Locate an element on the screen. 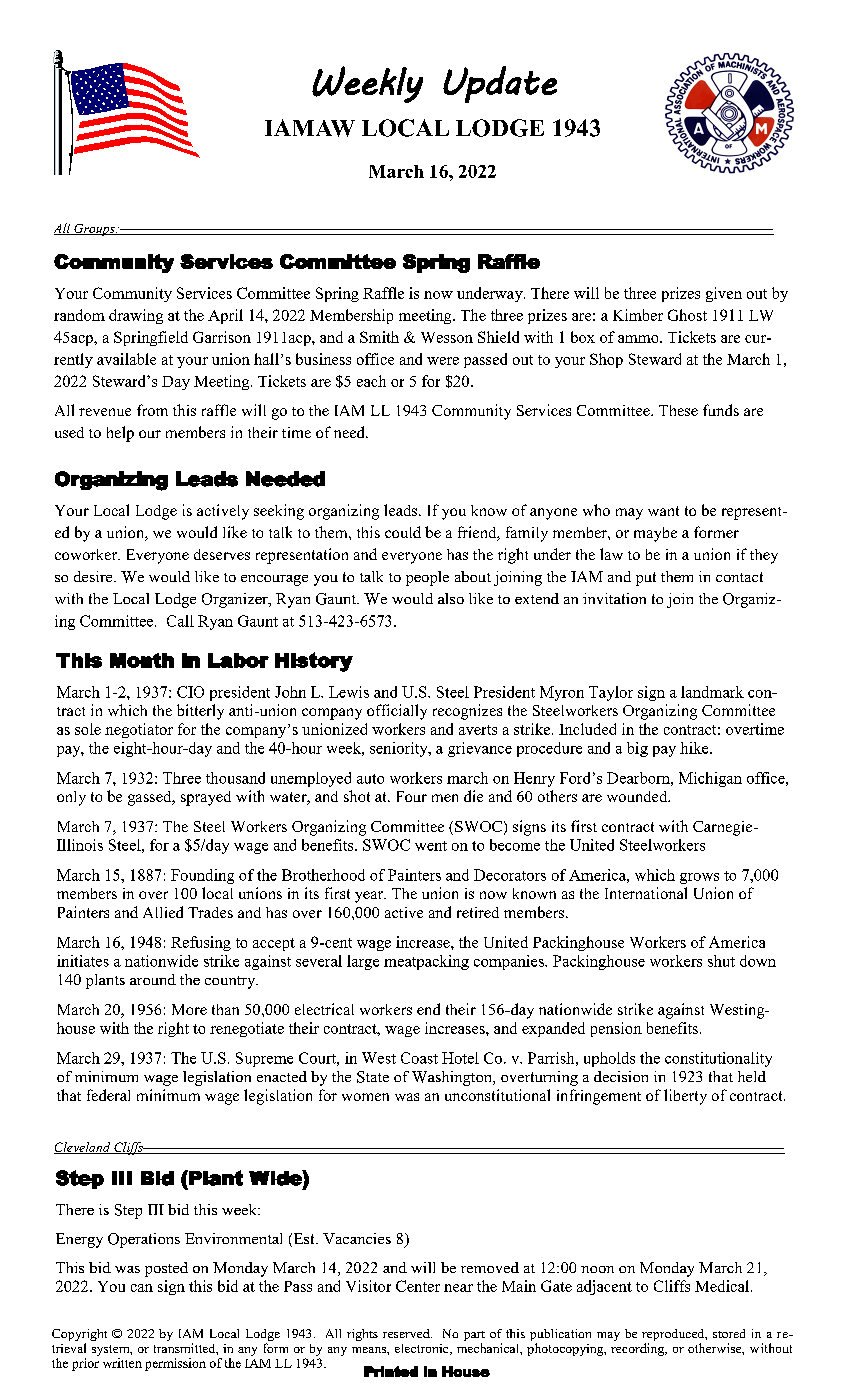  Update is located at coordinates (500, 84).
